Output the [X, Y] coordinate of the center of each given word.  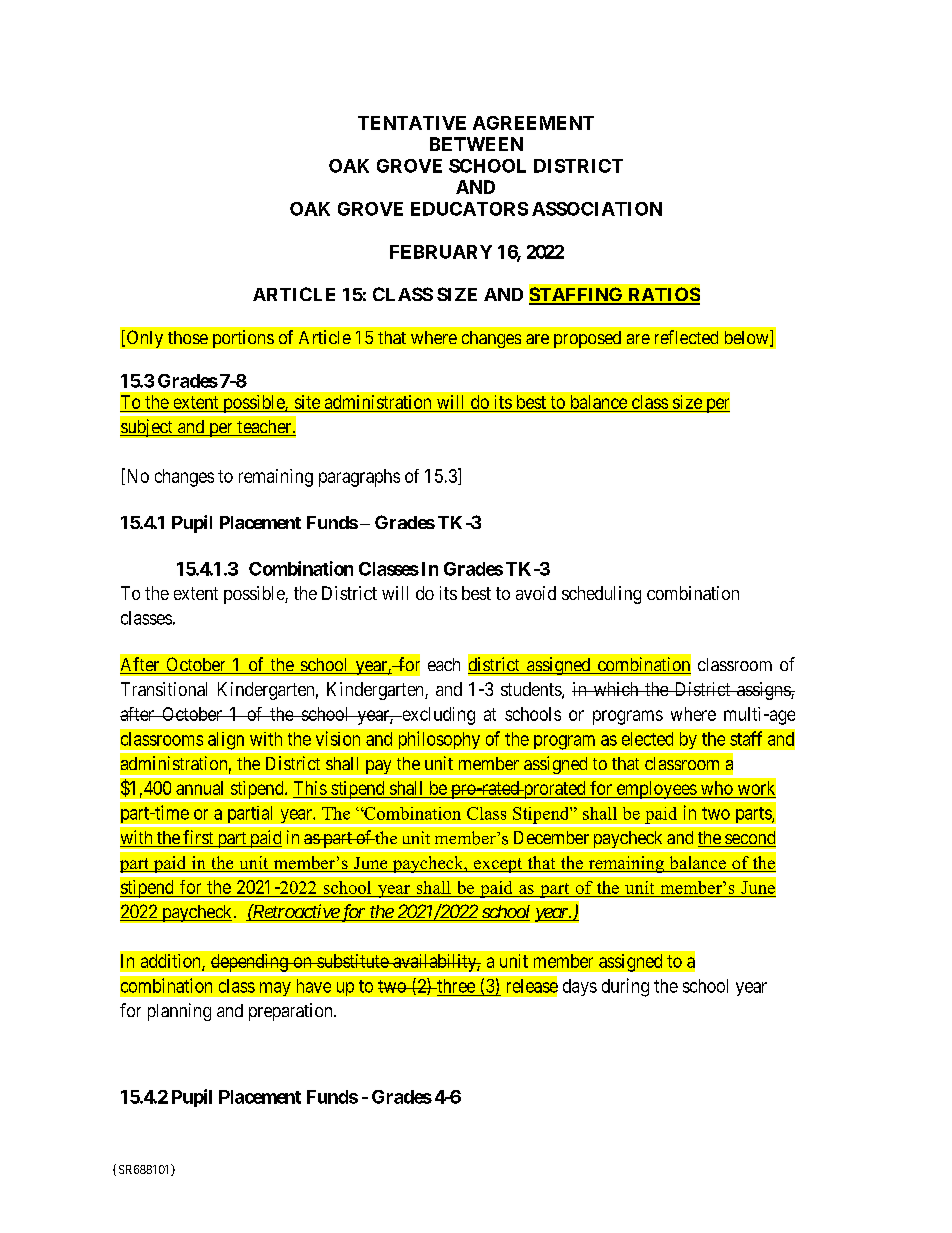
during [625, 987]
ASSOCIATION [597, 209]
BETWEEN [476, 144]
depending [250, 963]
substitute [352, 961]
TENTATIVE [412, 123]
